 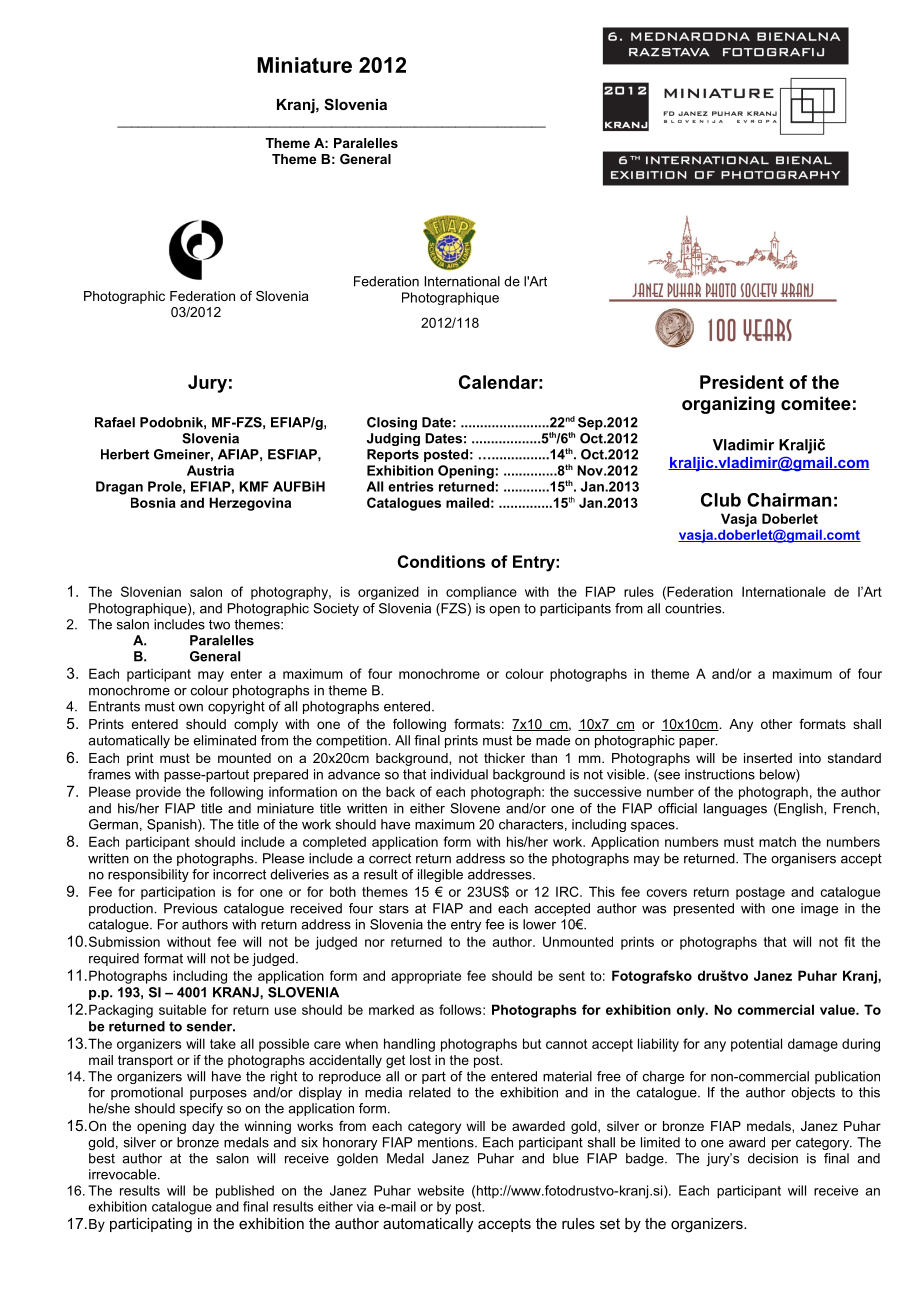 I want to click on published, so click(x=245, y=1192).
